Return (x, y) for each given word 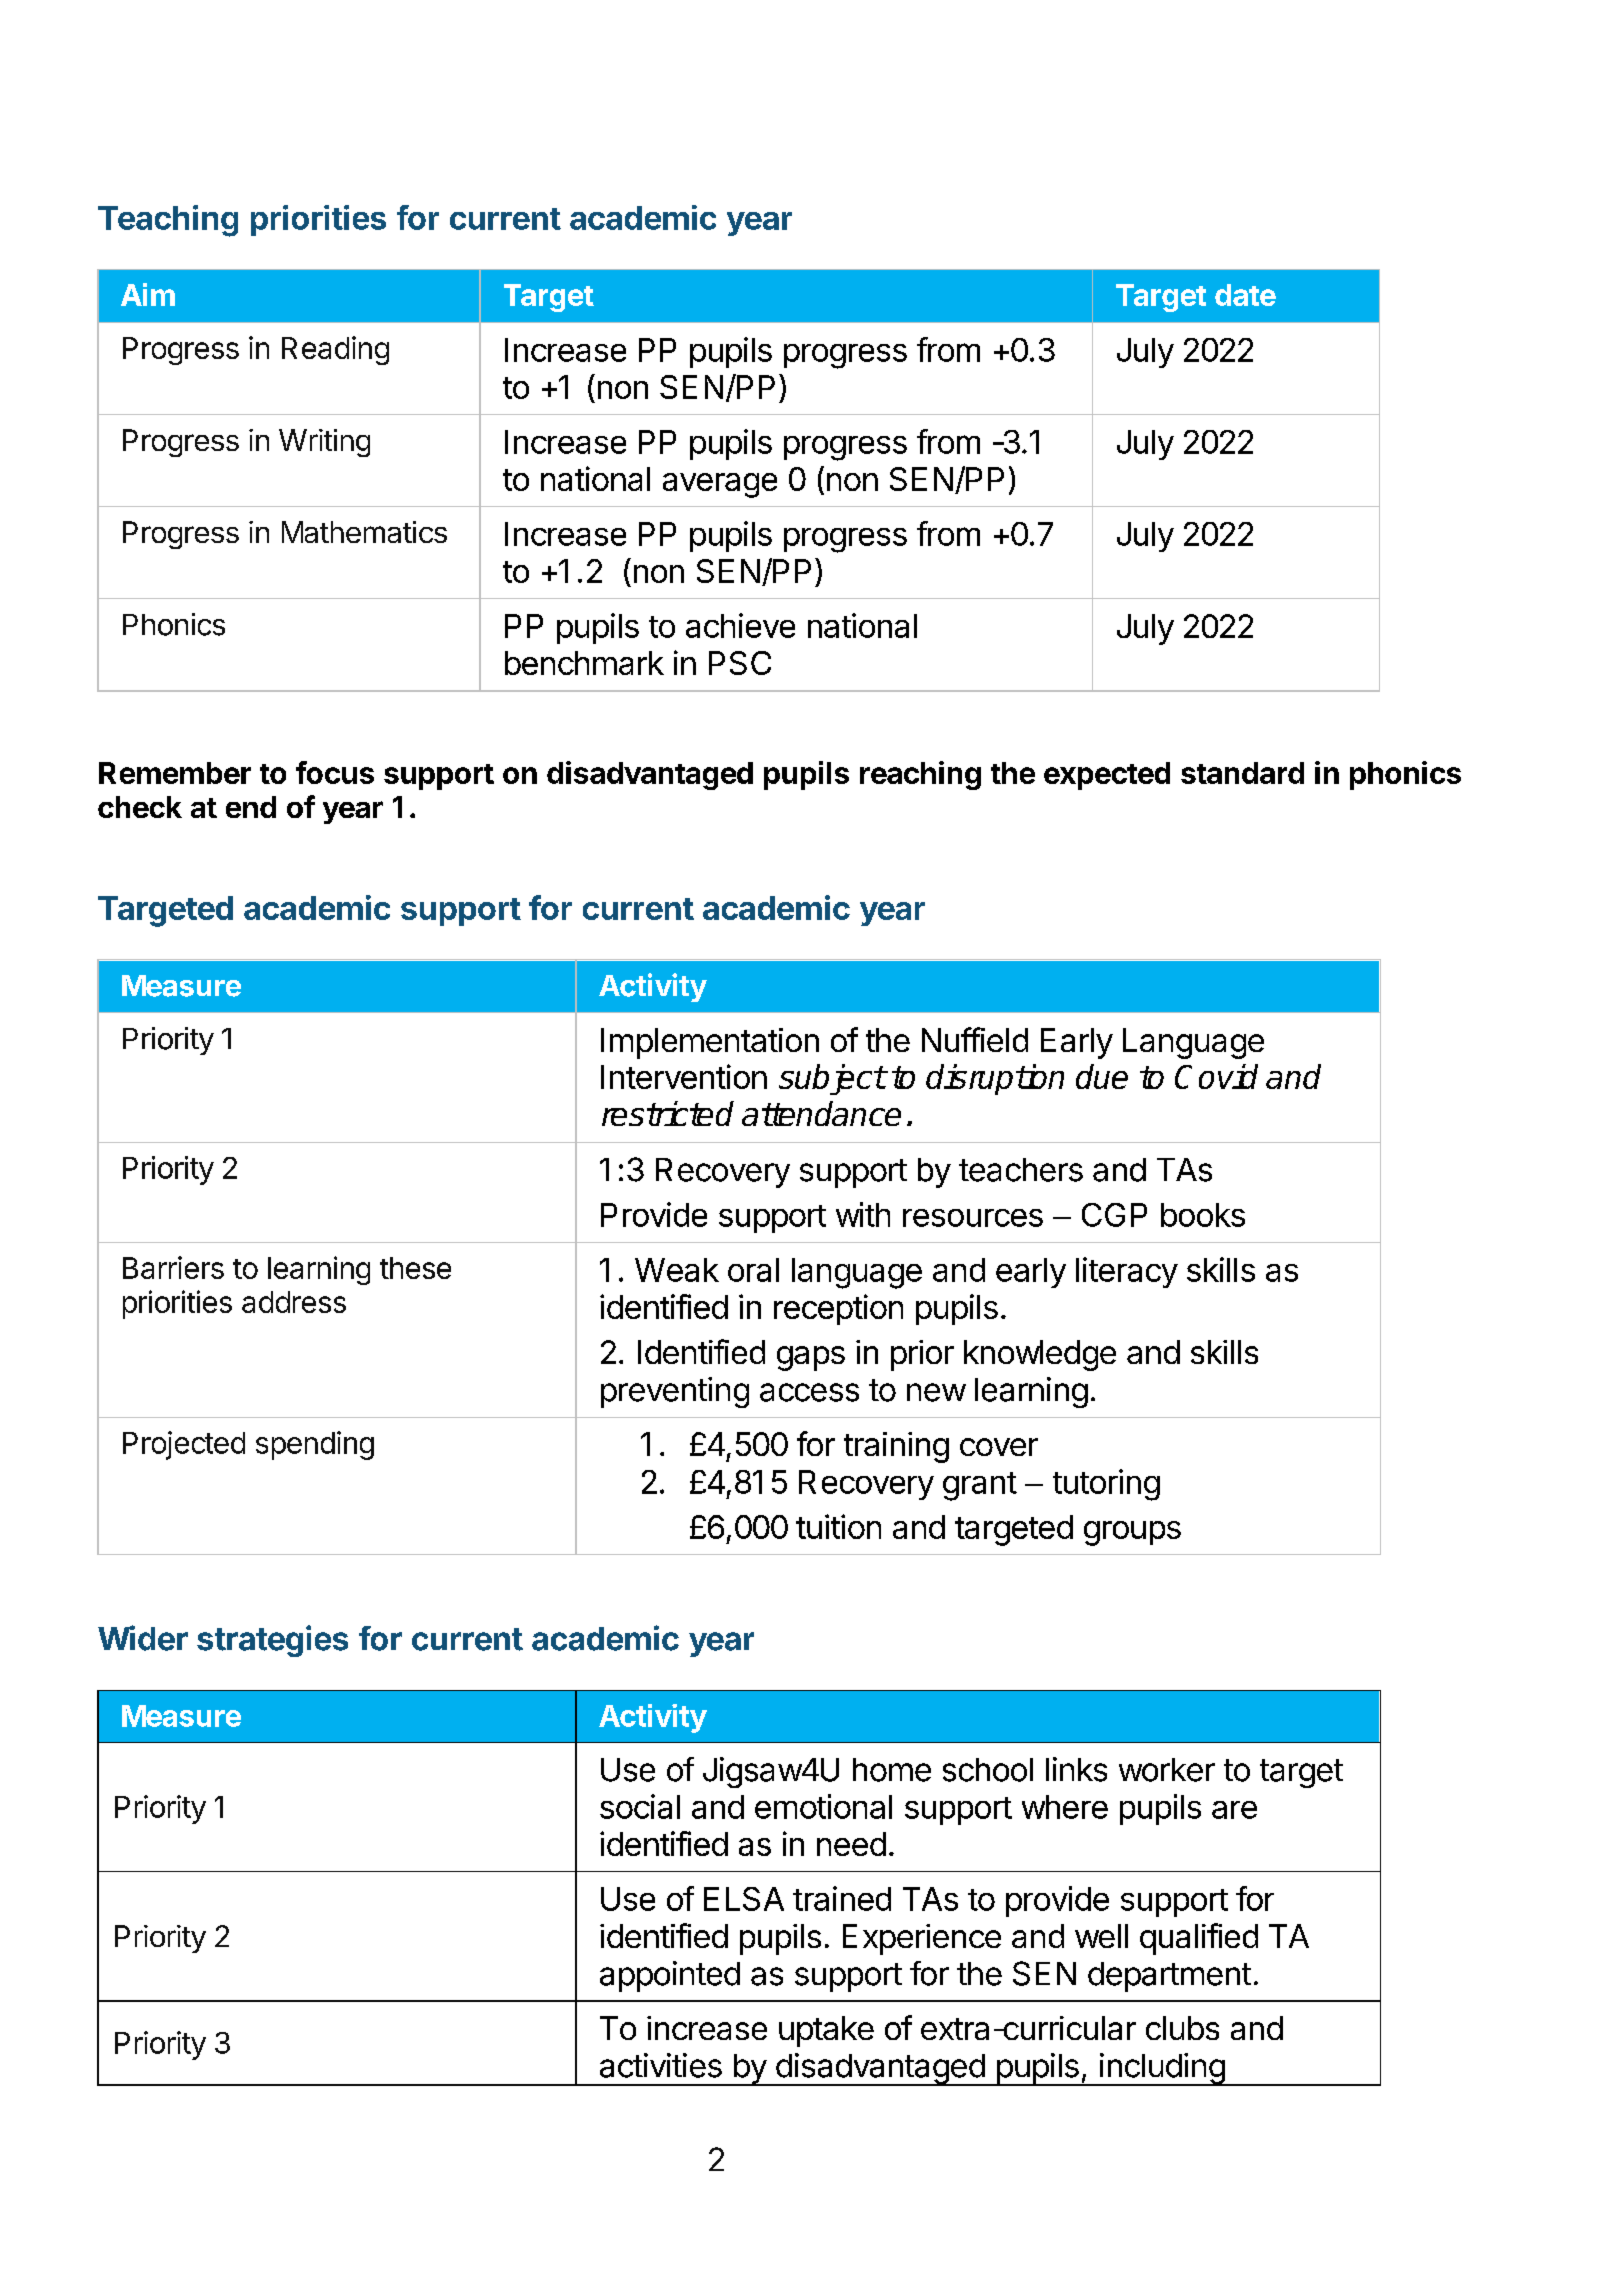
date (1245, 295)
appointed (670, 1976)
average (720, 485)
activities (661, 2065)
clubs (1182, 2028)
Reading (335, 350)
